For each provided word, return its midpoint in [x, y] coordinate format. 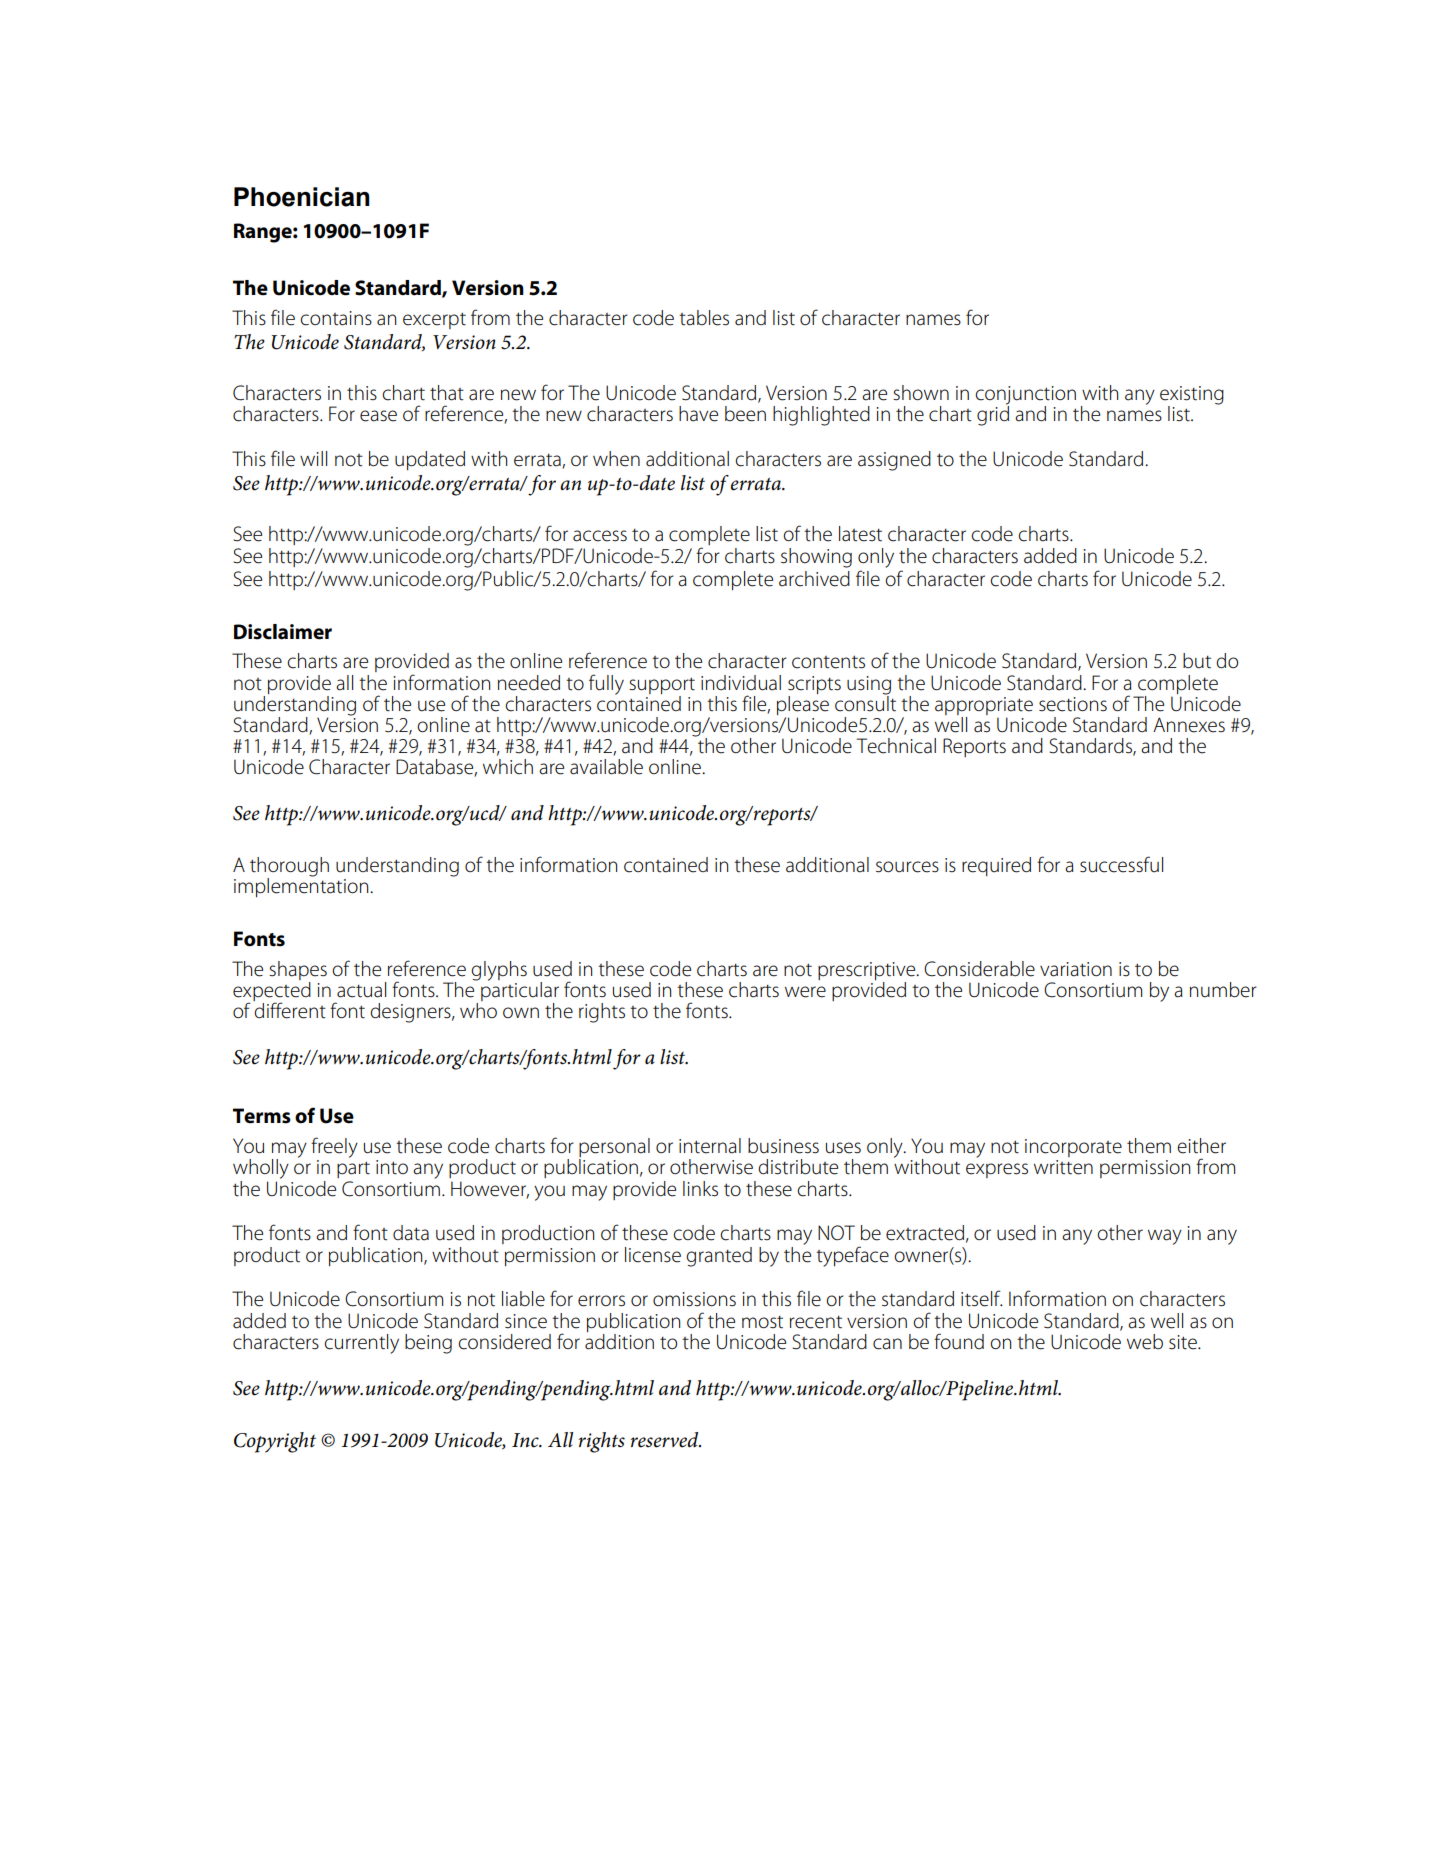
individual [741, 683]
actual [361, 990]
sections [1073, 704]
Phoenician [302, 197]
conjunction [1025, 396]
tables [704, 318]
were [805, 992]
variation [1076, 969]
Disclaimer [283, 632]
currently [361, 1344]
